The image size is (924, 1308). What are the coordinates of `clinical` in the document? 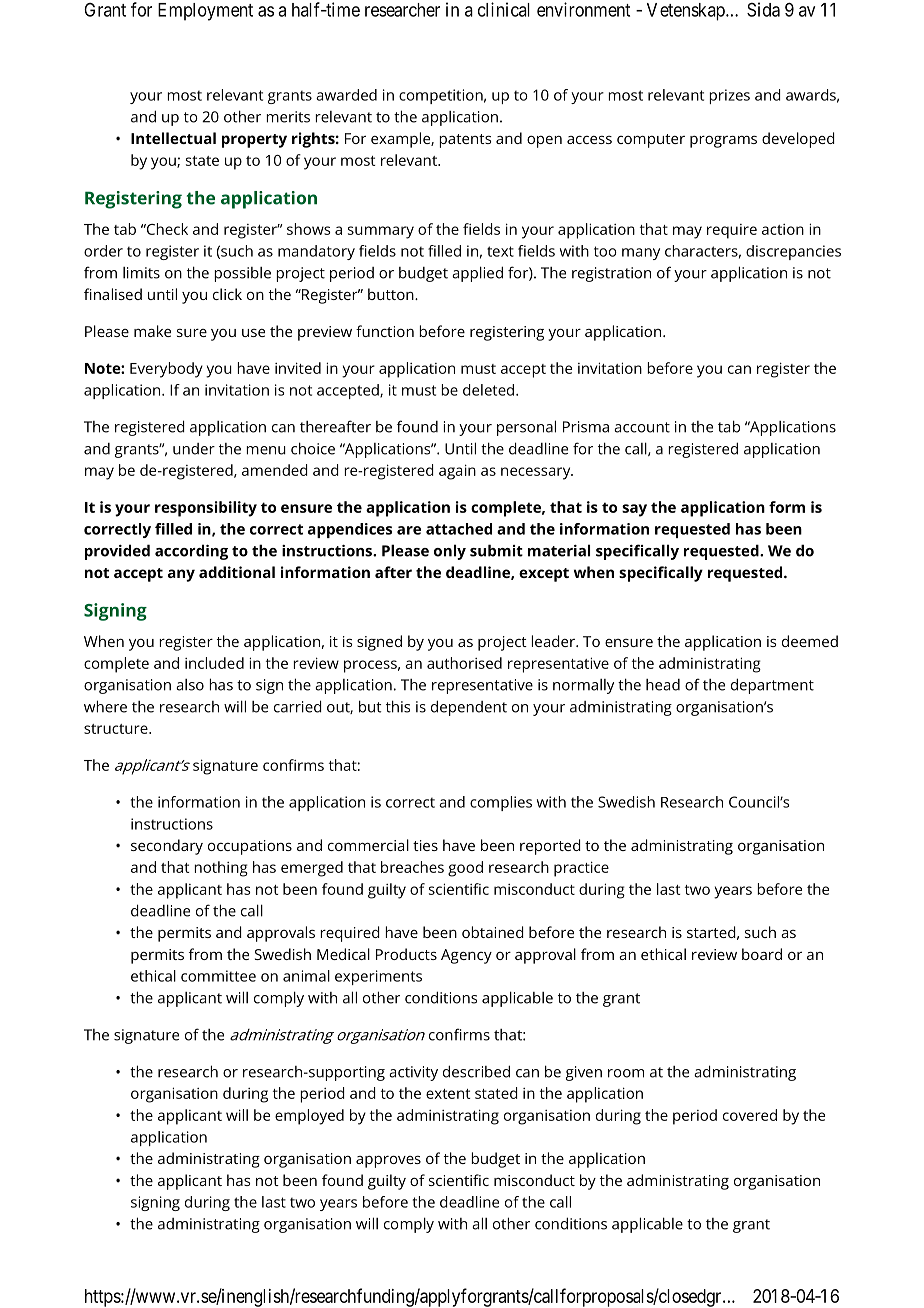 It's located at (504, 9).
